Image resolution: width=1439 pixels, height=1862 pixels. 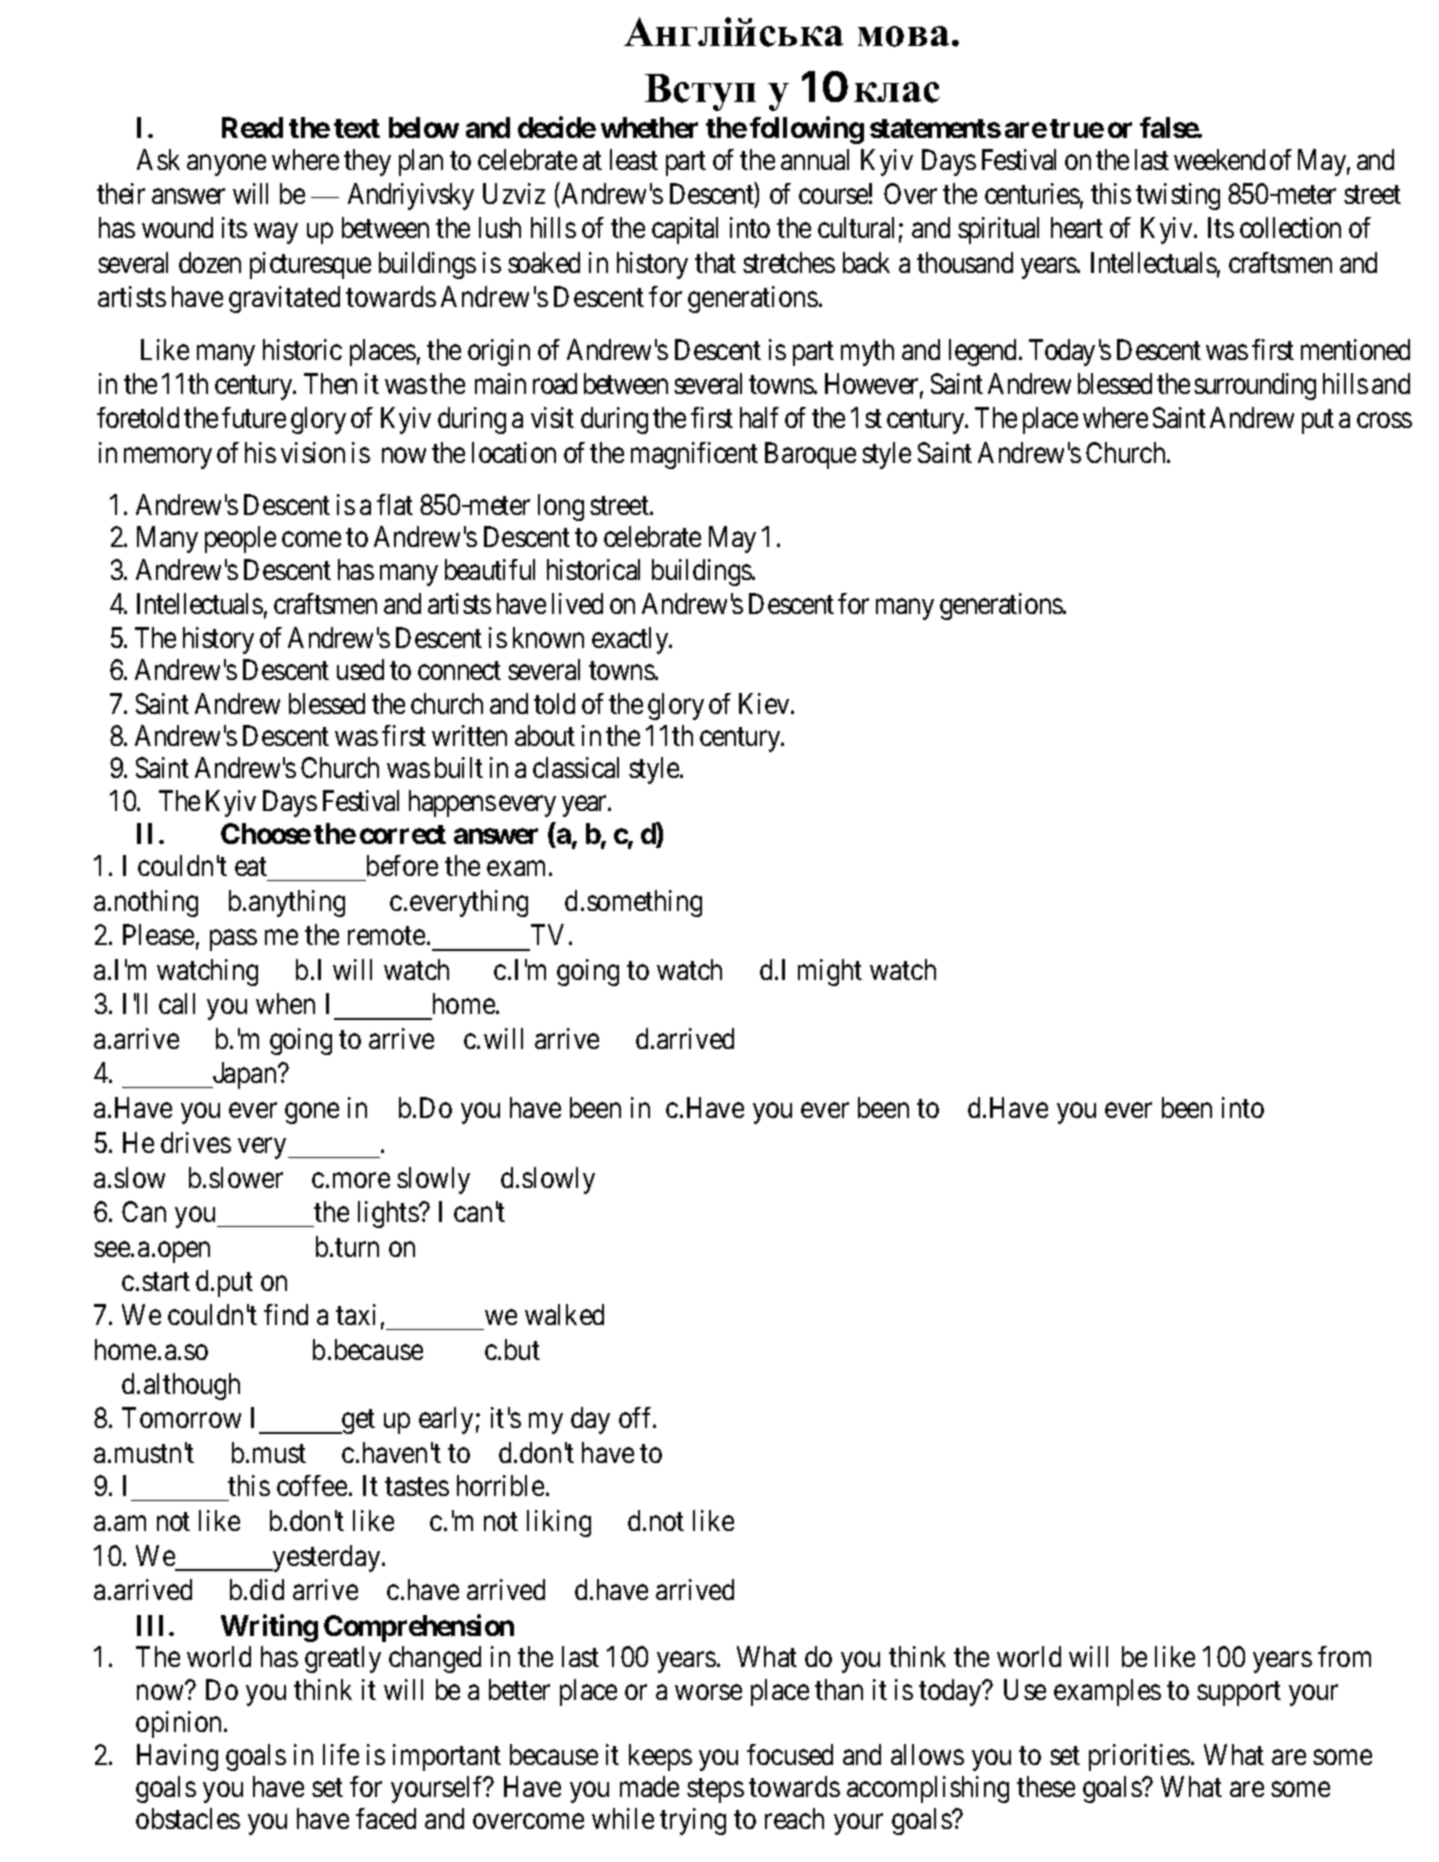 What do you see at coordinates (1384, 420) in the page?
I see `cross` at bounding box center [1384, 420].
